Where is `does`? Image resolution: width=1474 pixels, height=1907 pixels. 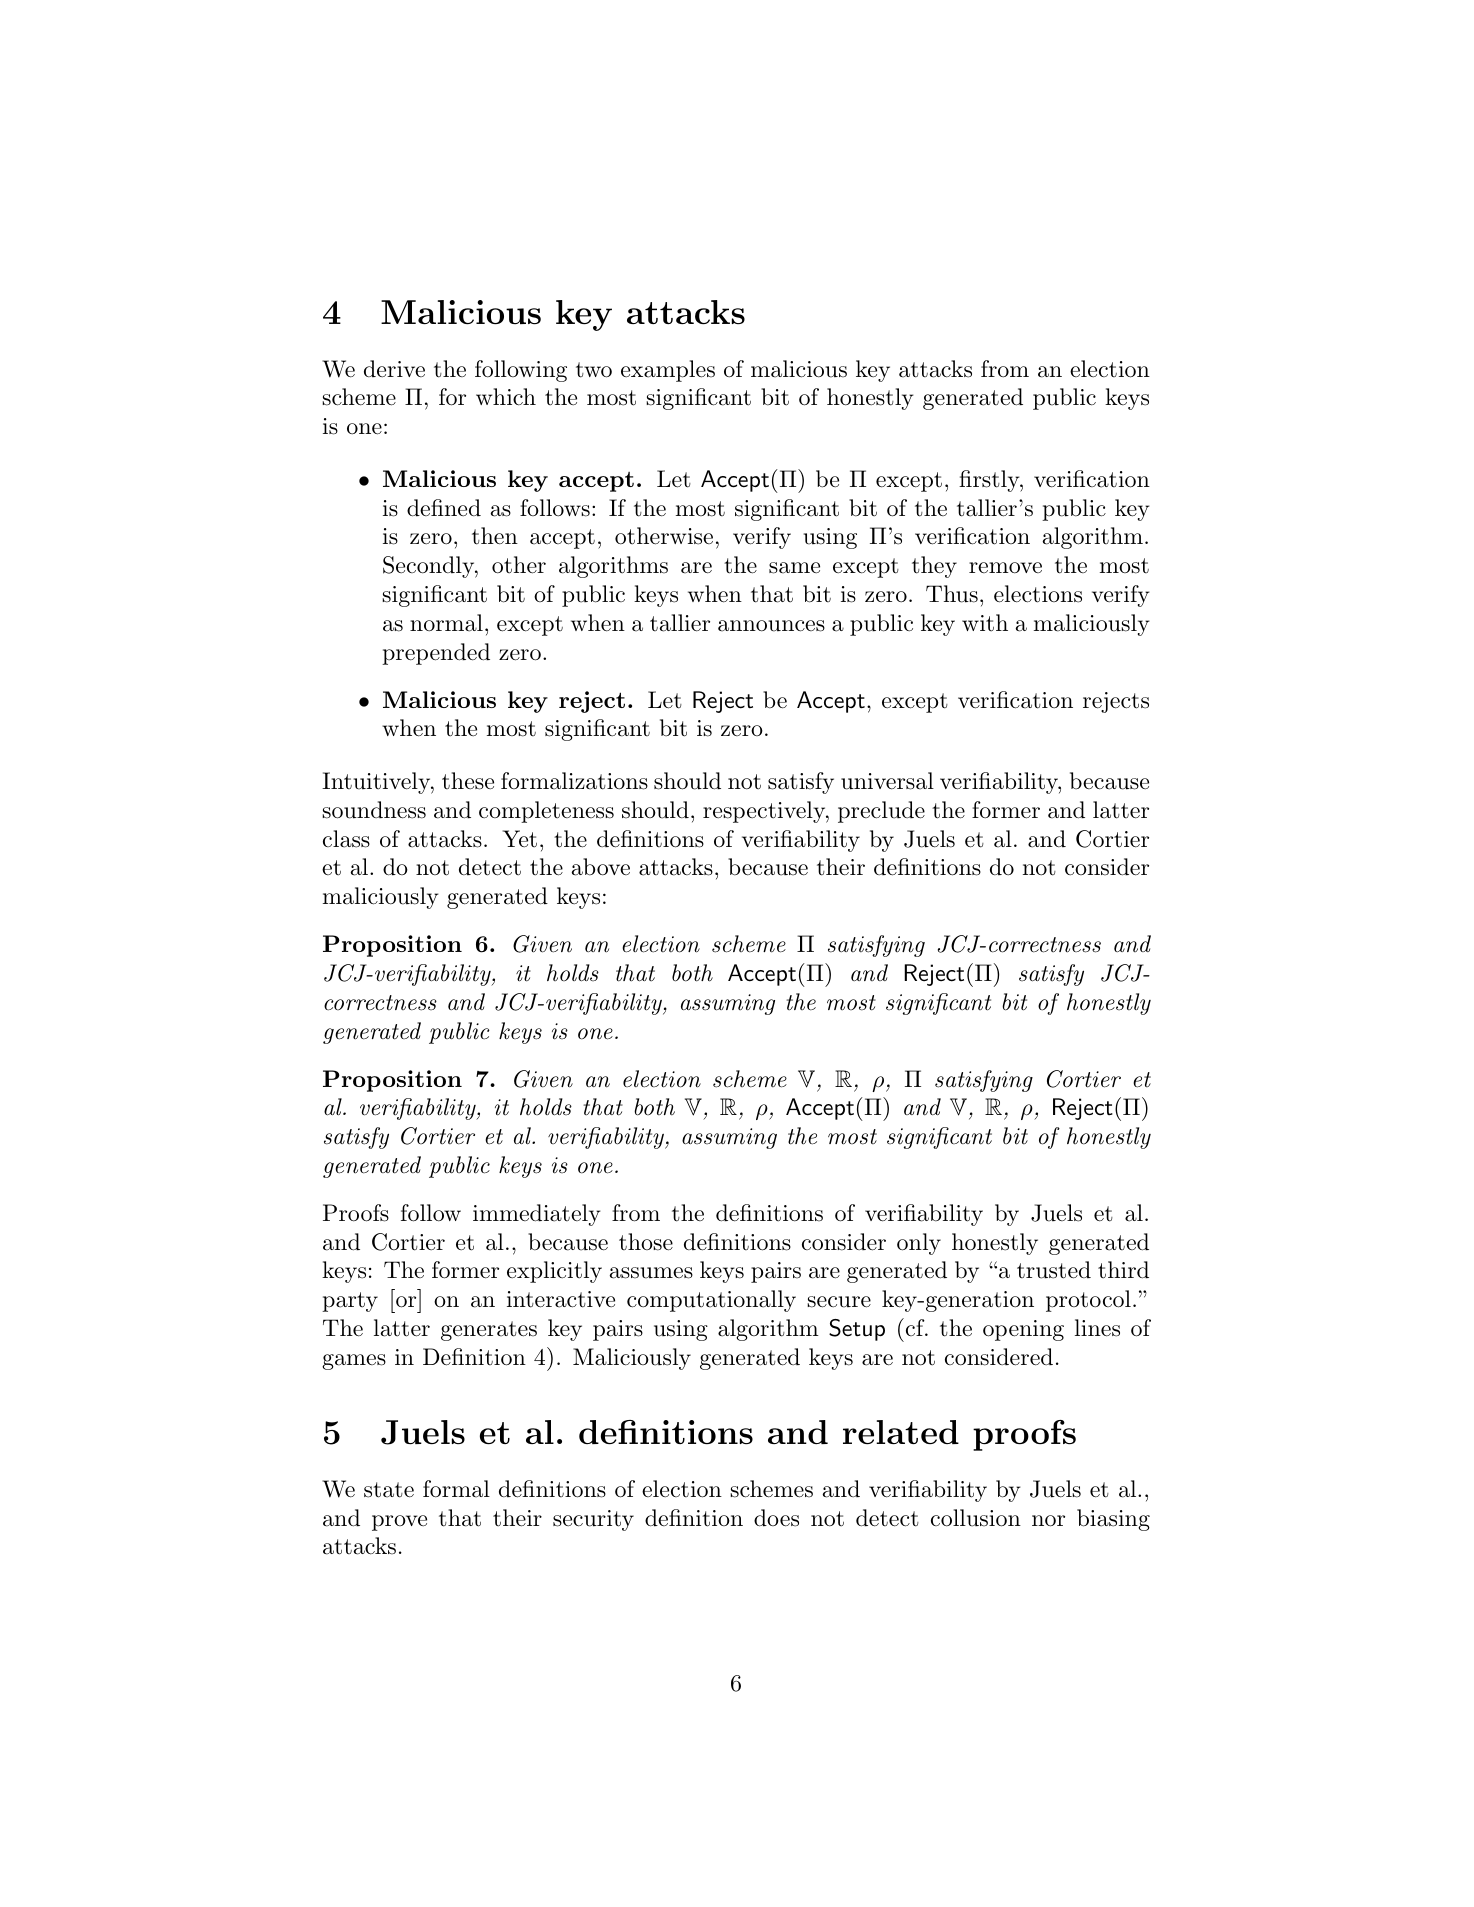
does is located at coordinates (776, 1518).
